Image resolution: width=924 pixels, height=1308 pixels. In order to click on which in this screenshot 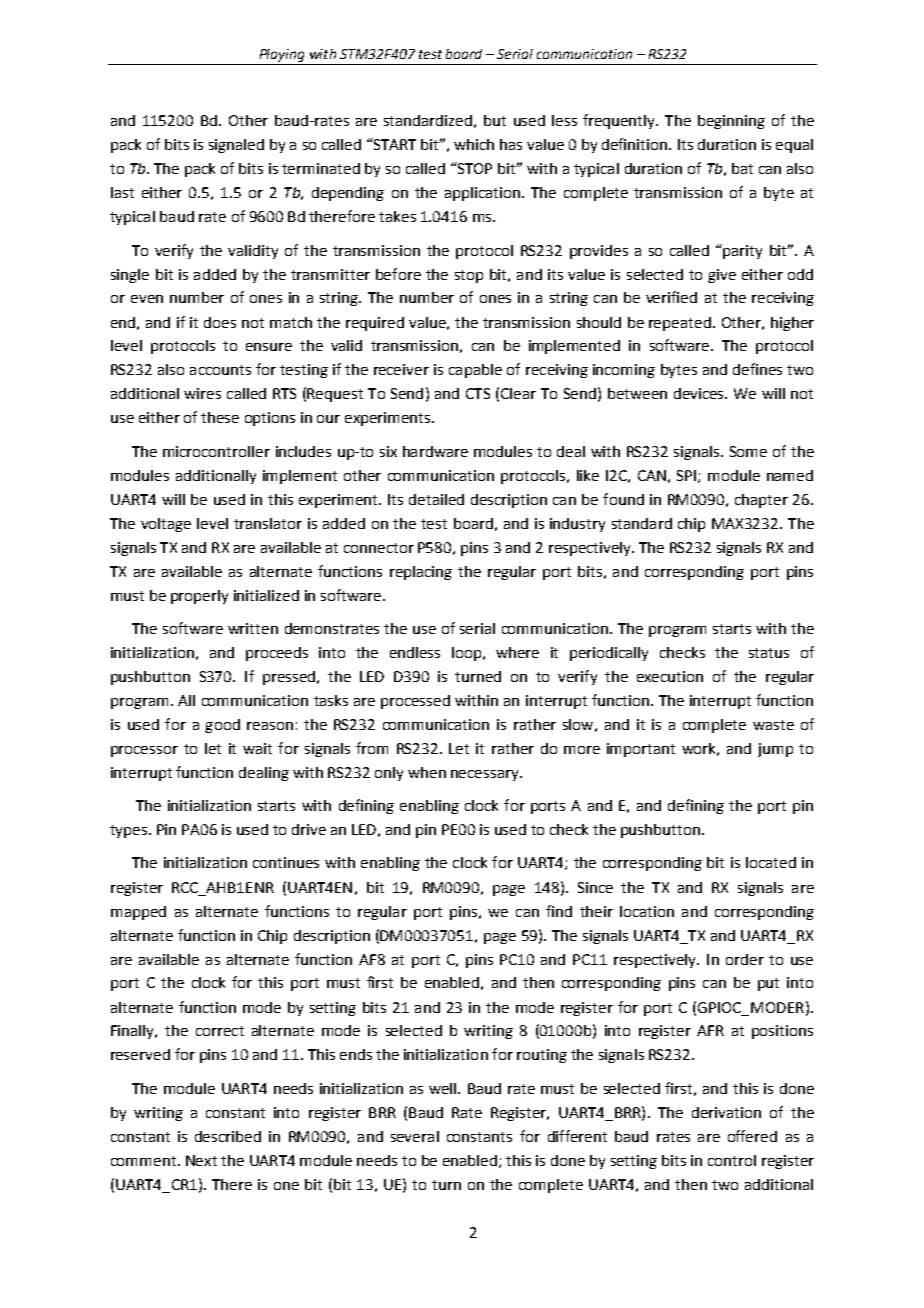, I will do `click(474, 144)`.
